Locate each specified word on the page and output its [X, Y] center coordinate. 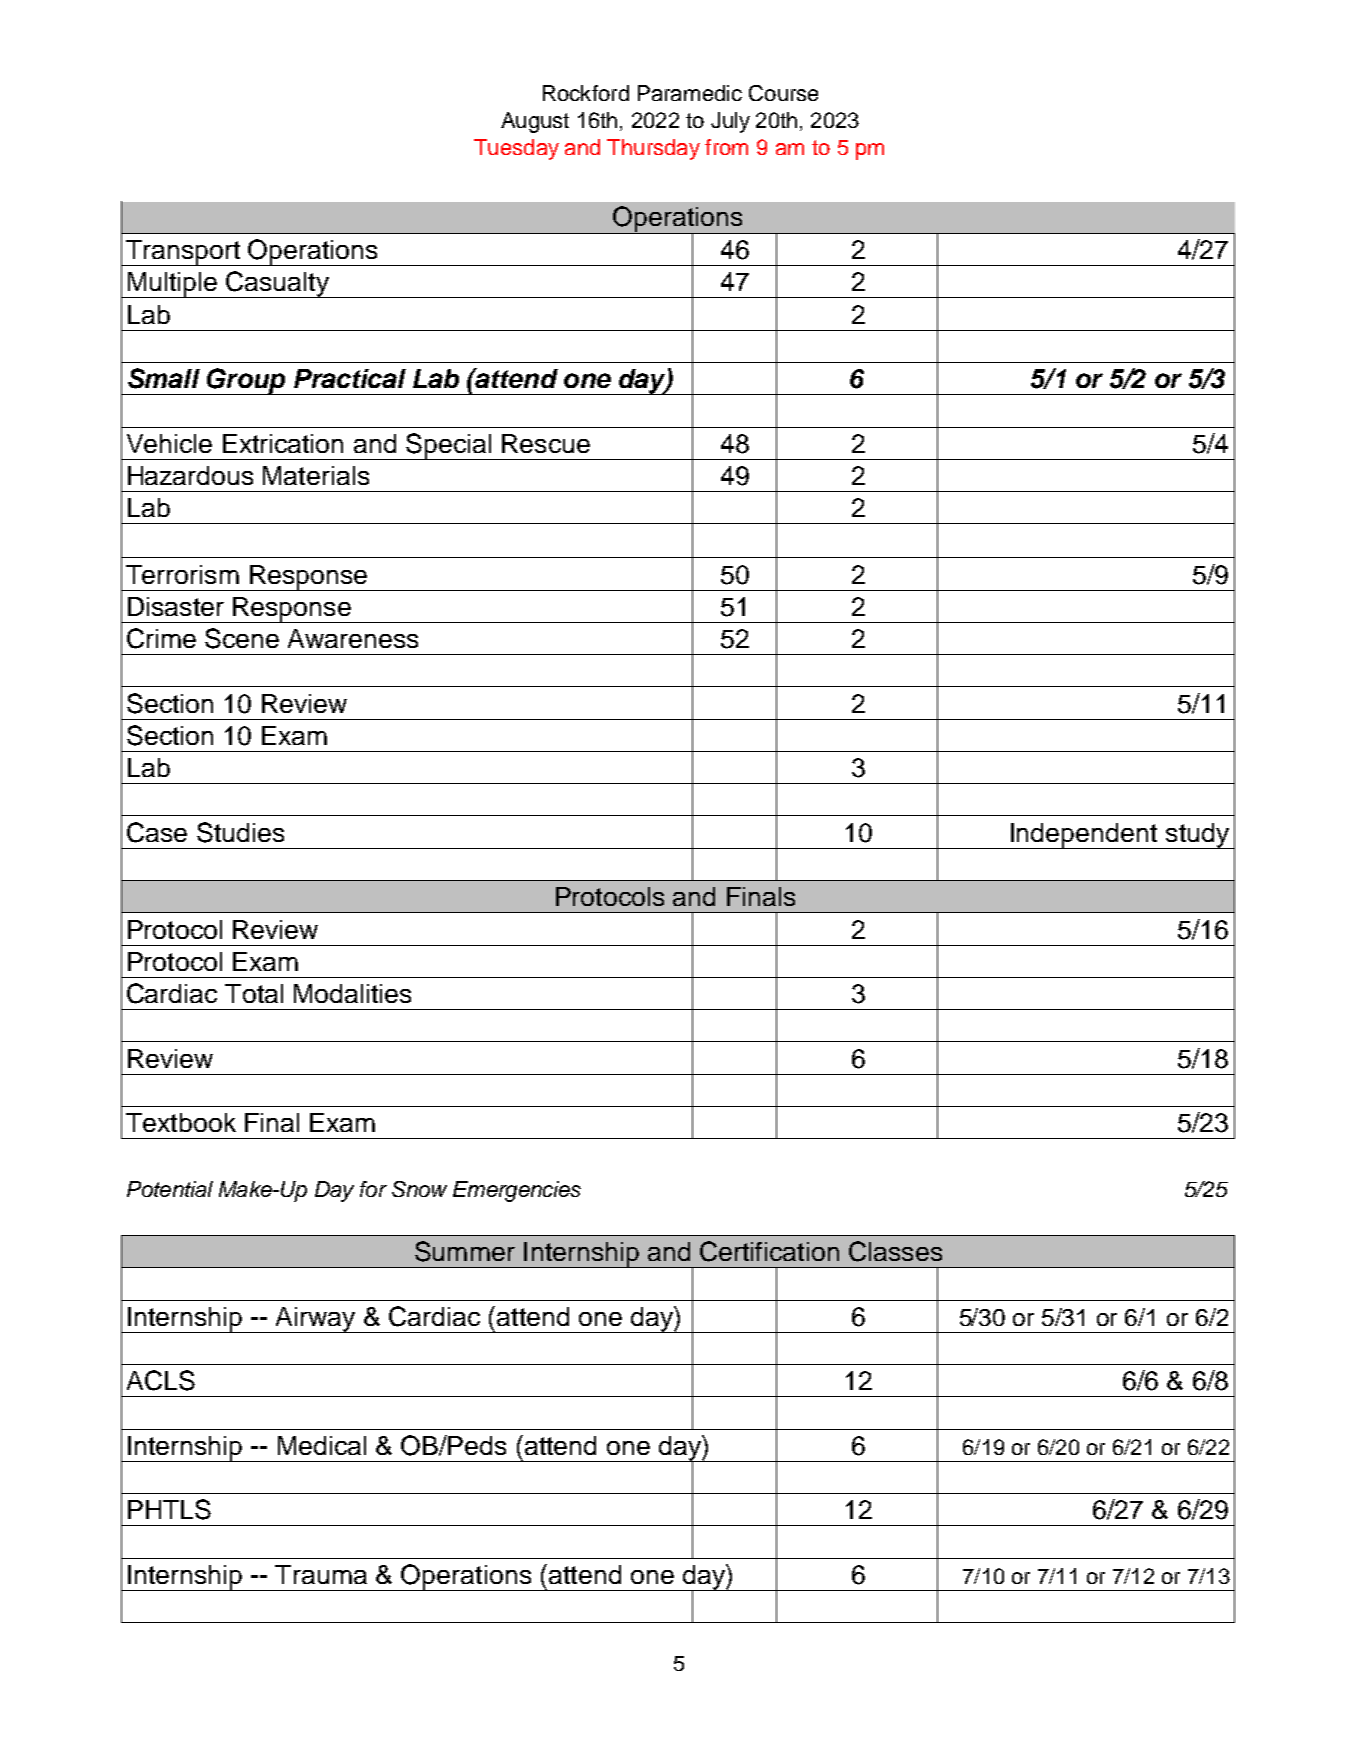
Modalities [352, 993]
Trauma [321, 1574]
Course [783, 93]
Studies [240, 832]
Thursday [653, 149]
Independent [1084, 836]
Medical [322, 1445]
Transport [183, 253]
